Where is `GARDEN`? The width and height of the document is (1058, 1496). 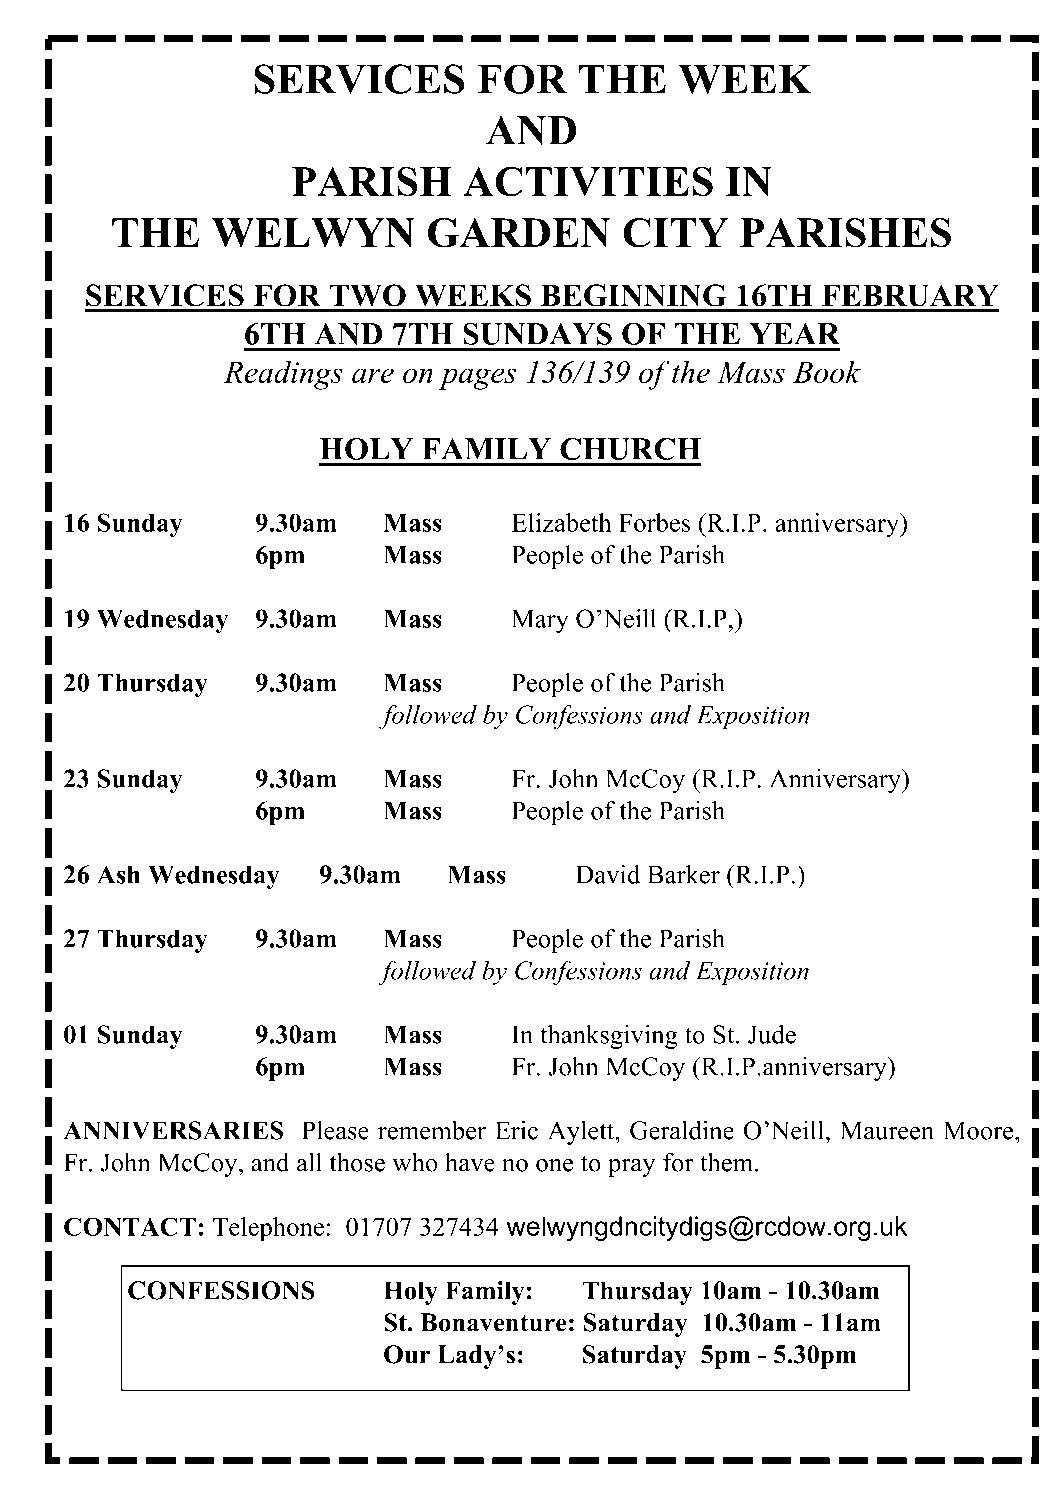 GARDEN is located at coordinates (519, 233).
